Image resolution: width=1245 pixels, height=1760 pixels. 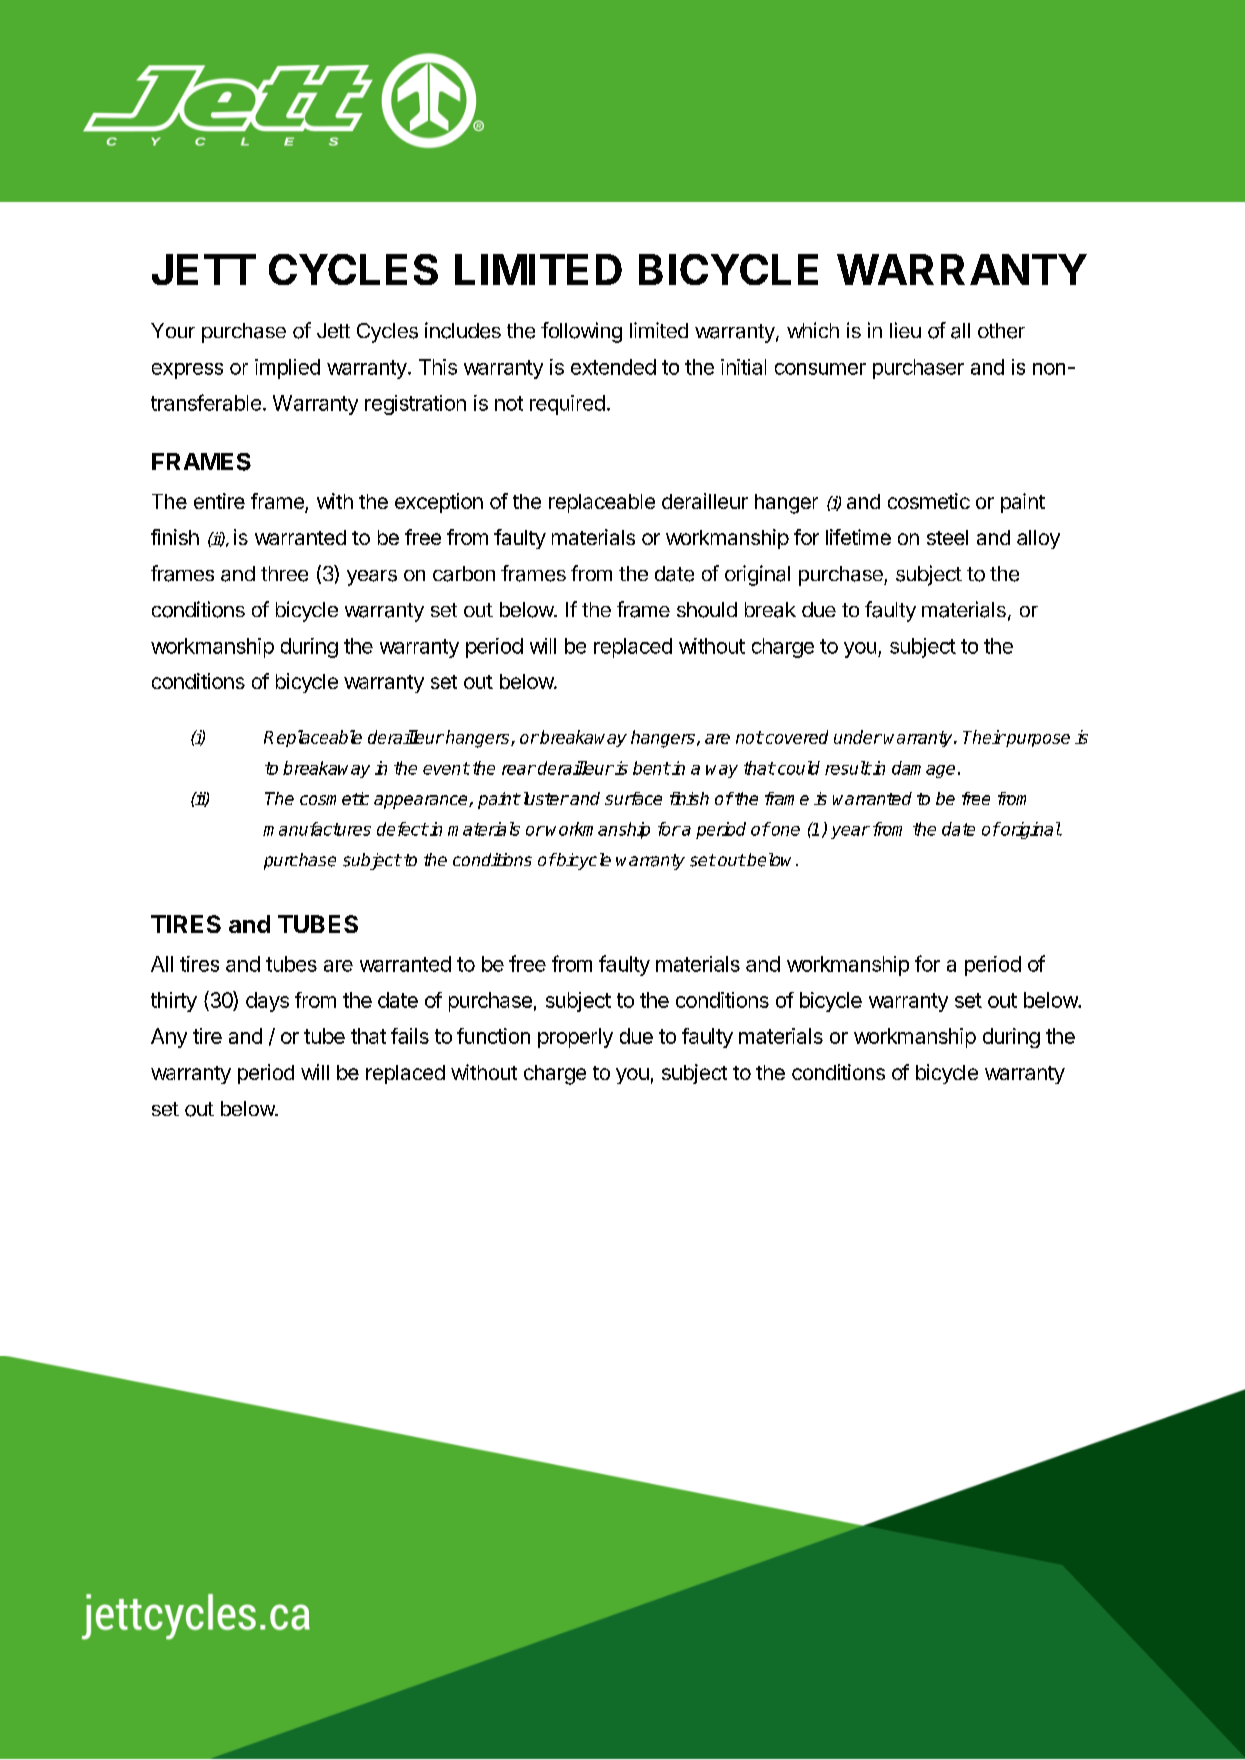 I want to click on three, so click(x=284, y=574).
